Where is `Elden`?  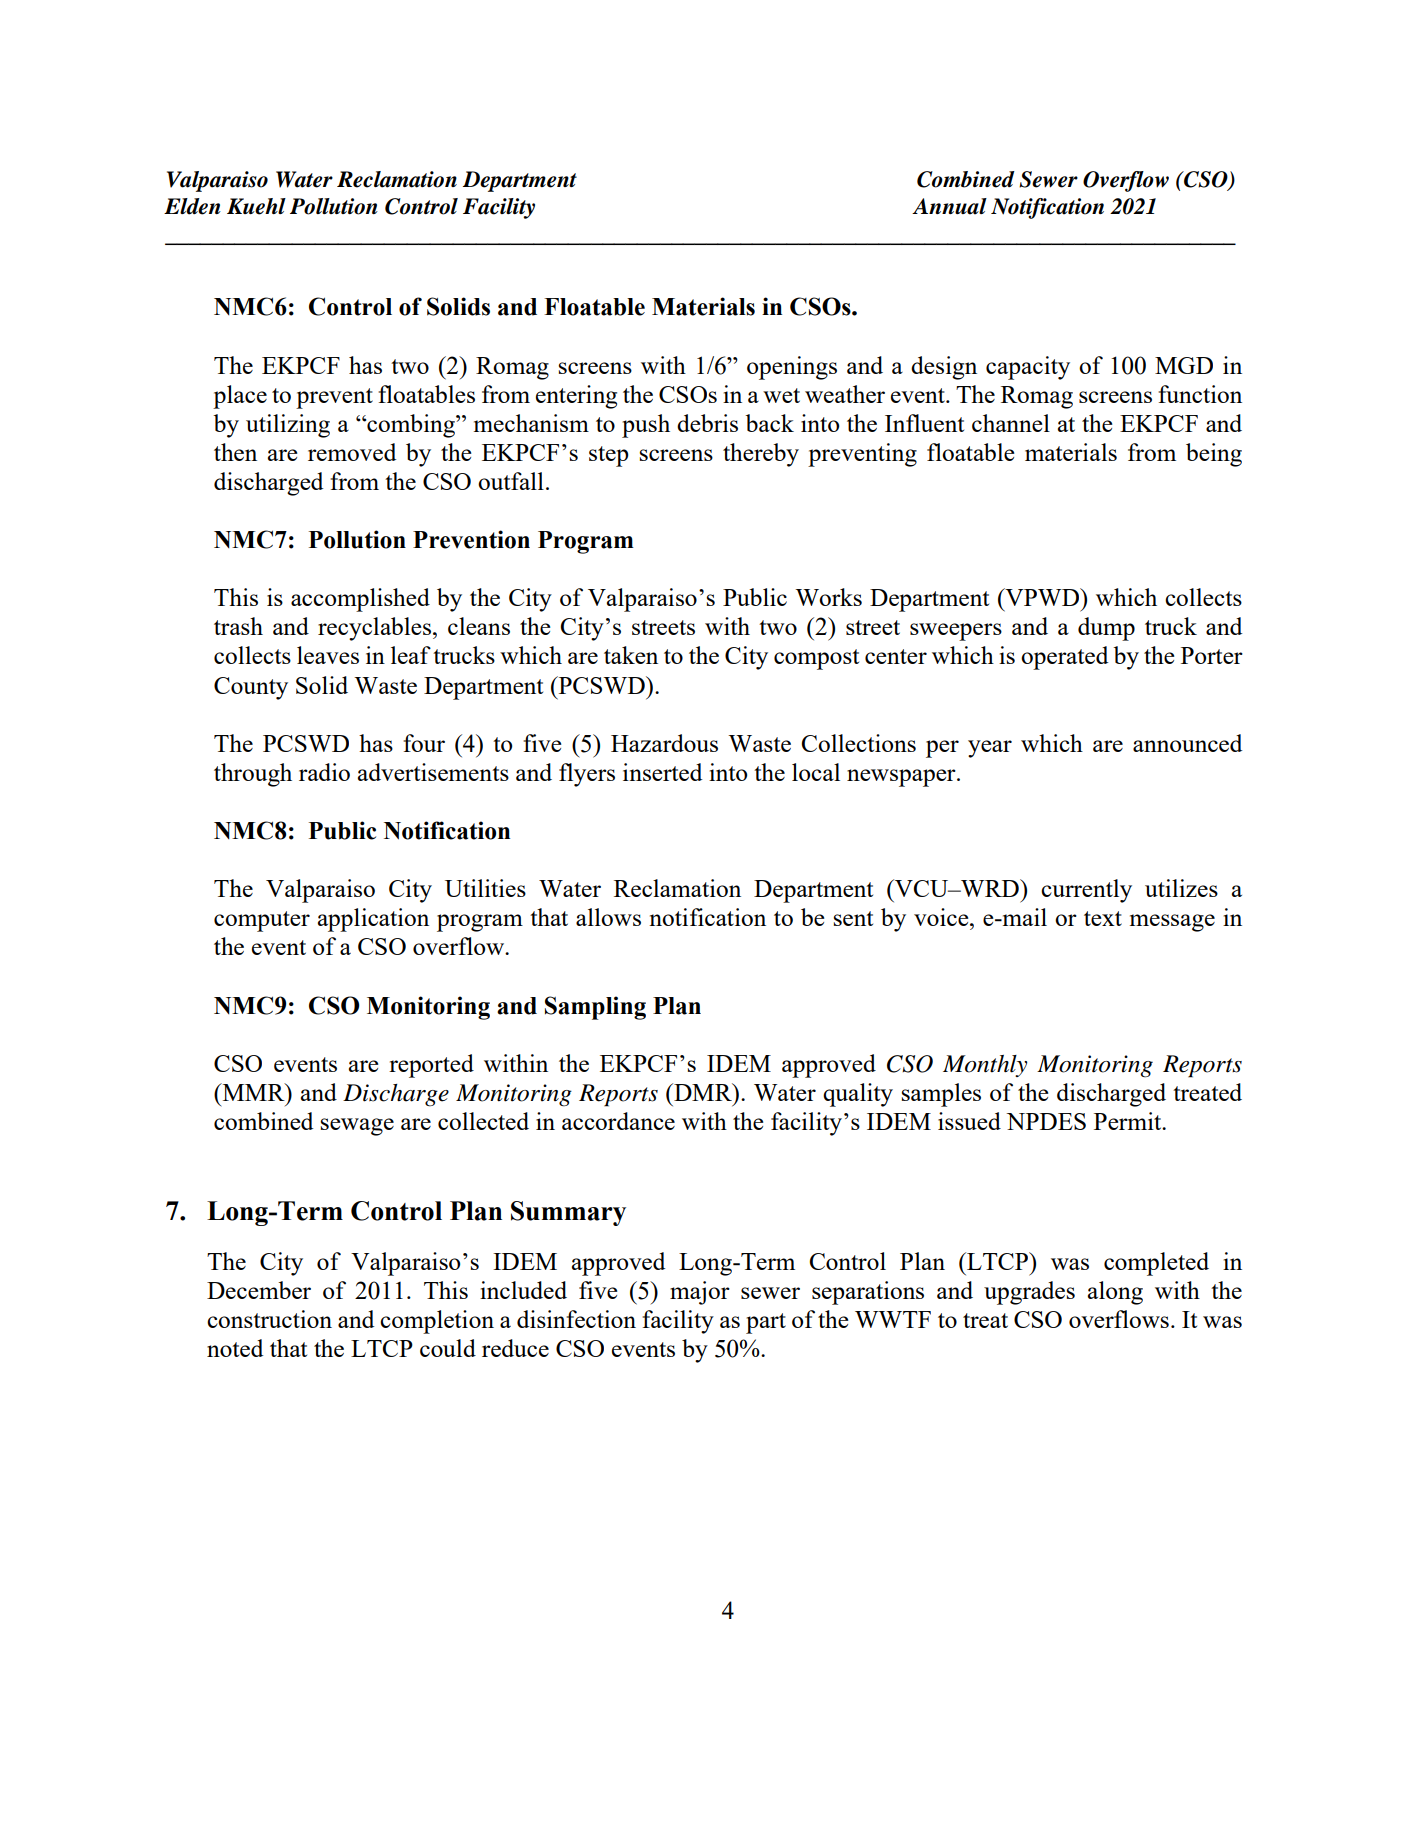 Elden is located at coordinates (192, 206).
